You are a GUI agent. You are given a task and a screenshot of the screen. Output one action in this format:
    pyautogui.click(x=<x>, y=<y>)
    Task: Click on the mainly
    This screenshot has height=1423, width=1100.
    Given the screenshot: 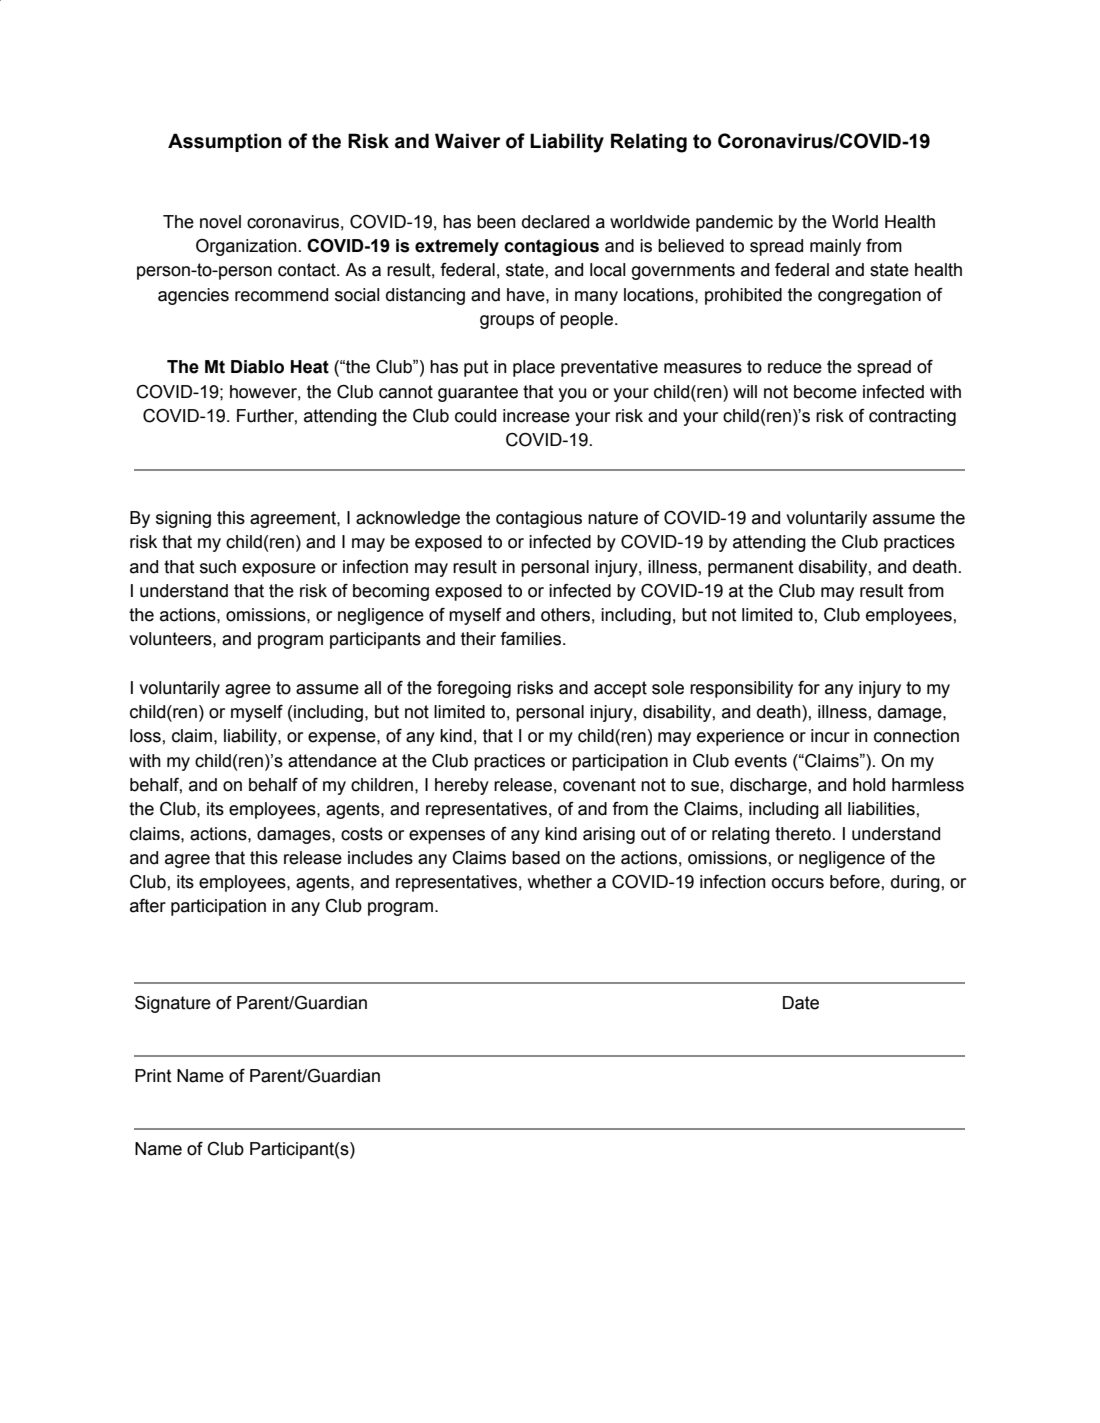 What is the action you would take?
    pyautogui.click(x=835, y=247)
